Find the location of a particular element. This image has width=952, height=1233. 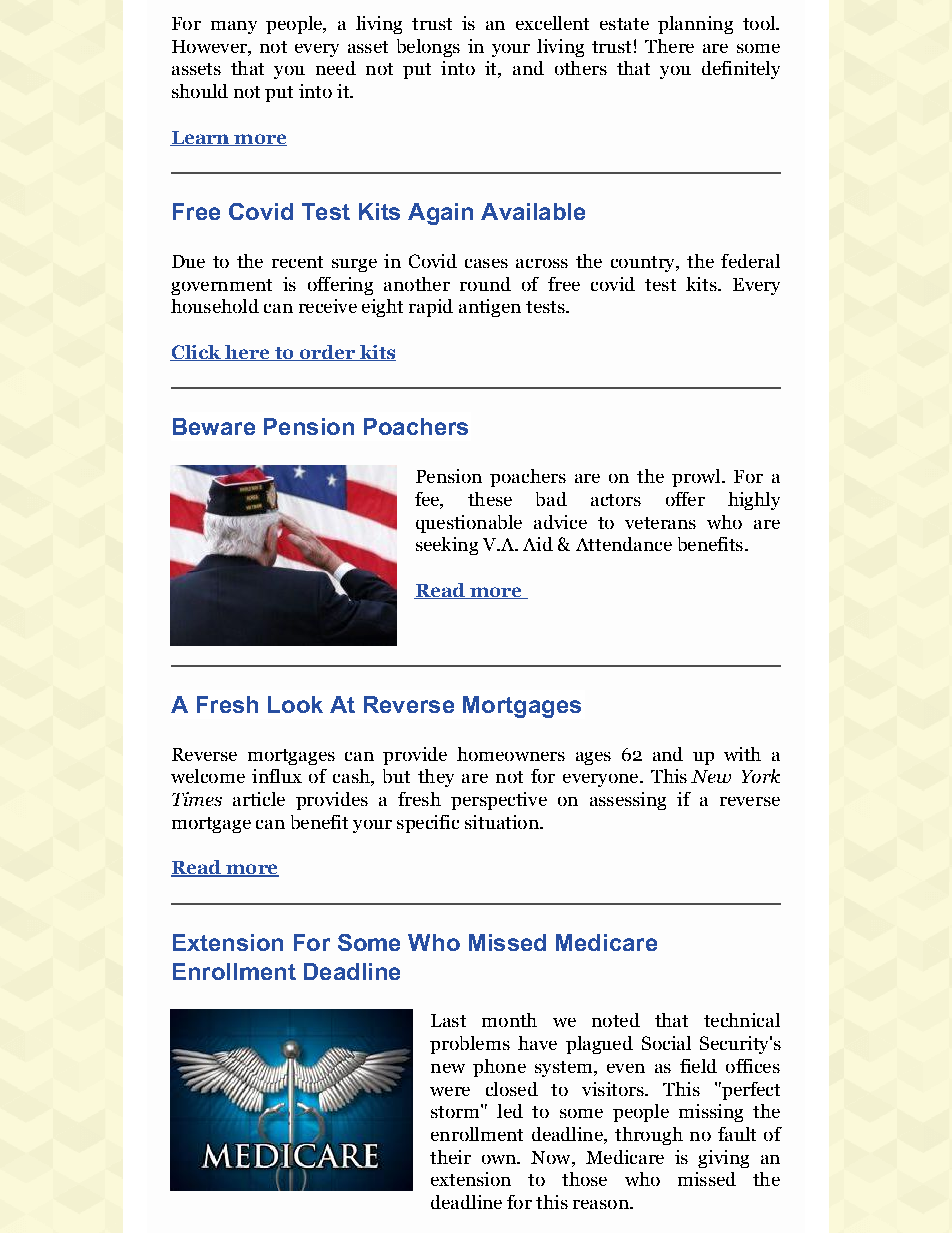

planning is located at coordinates (695, 25).
